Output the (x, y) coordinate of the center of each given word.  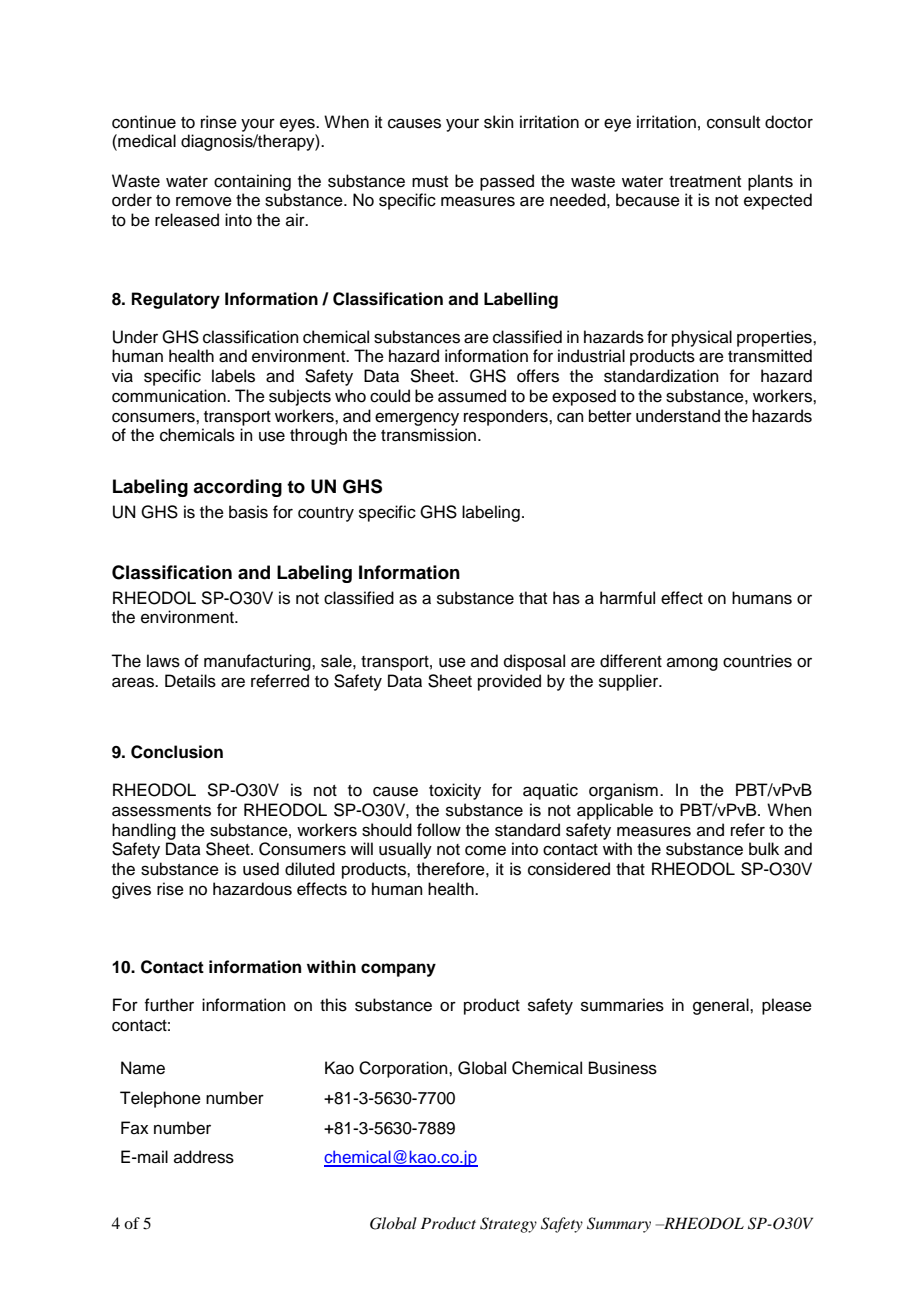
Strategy (508, 1225)
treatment (705, 182)
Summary (619, 1225)
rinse (219, 122)
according (237, 488)
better (610, 416)
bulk (764, 849)
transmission (428, 435)
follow (439, 830)
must (430, 182)
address (204, 1157)
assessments (161, 811)
